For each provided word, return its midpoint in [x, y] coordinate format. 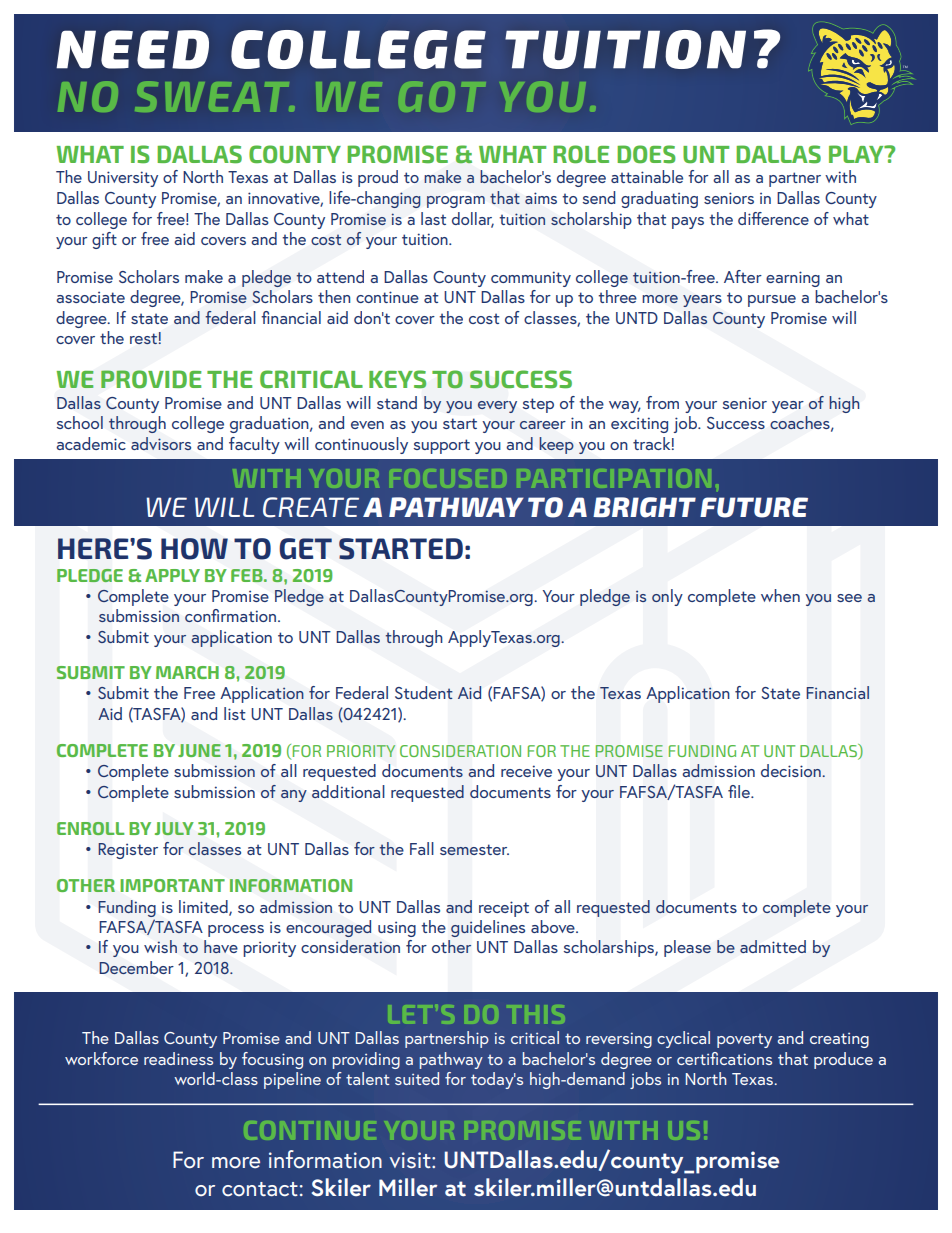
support [442, 446]
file [740, 791]
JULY [174, 828]
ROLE [581, 154]
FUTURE [754, 507]
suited [417, 1078]
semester [474, 849]
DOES [646, 154]
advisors [161, 443]
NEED [132, 49]
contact [260, 1189]
